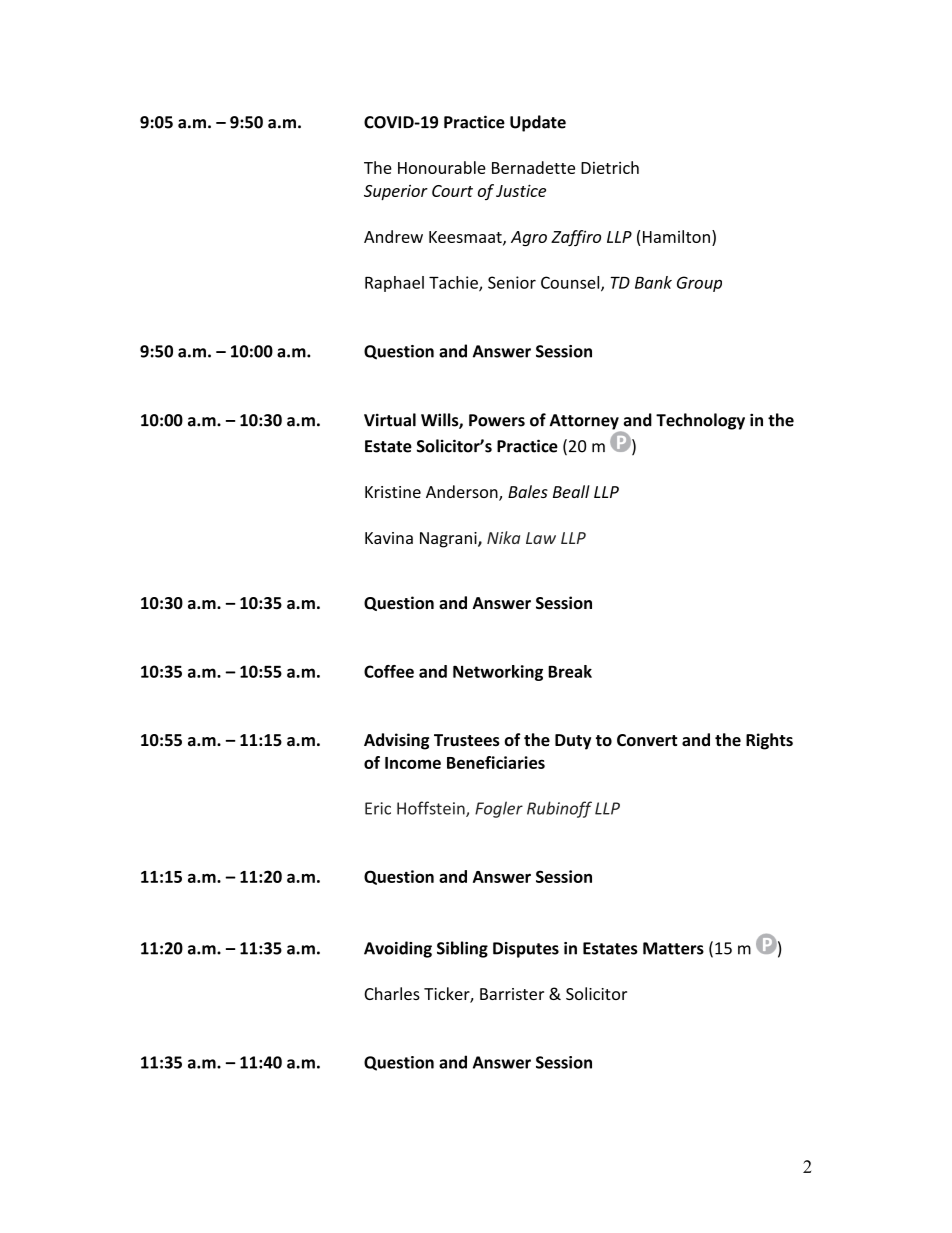  Describe the element at coordinates (398, 949) in the screenshot. I see `Avoiding` at that location.
